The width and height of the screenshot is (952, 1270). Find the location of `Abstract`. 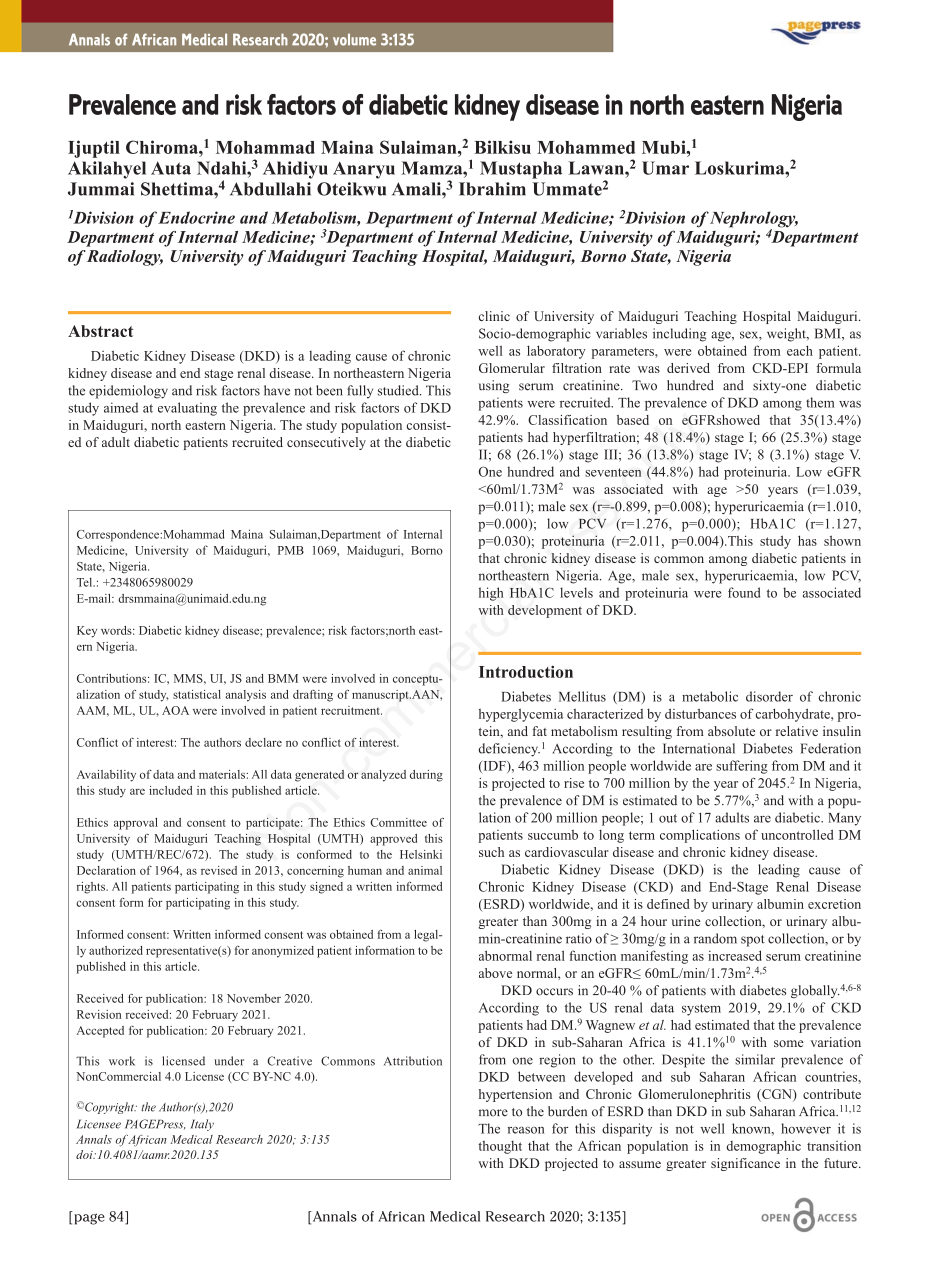

Abstract is located at coordinates (100, 331).
